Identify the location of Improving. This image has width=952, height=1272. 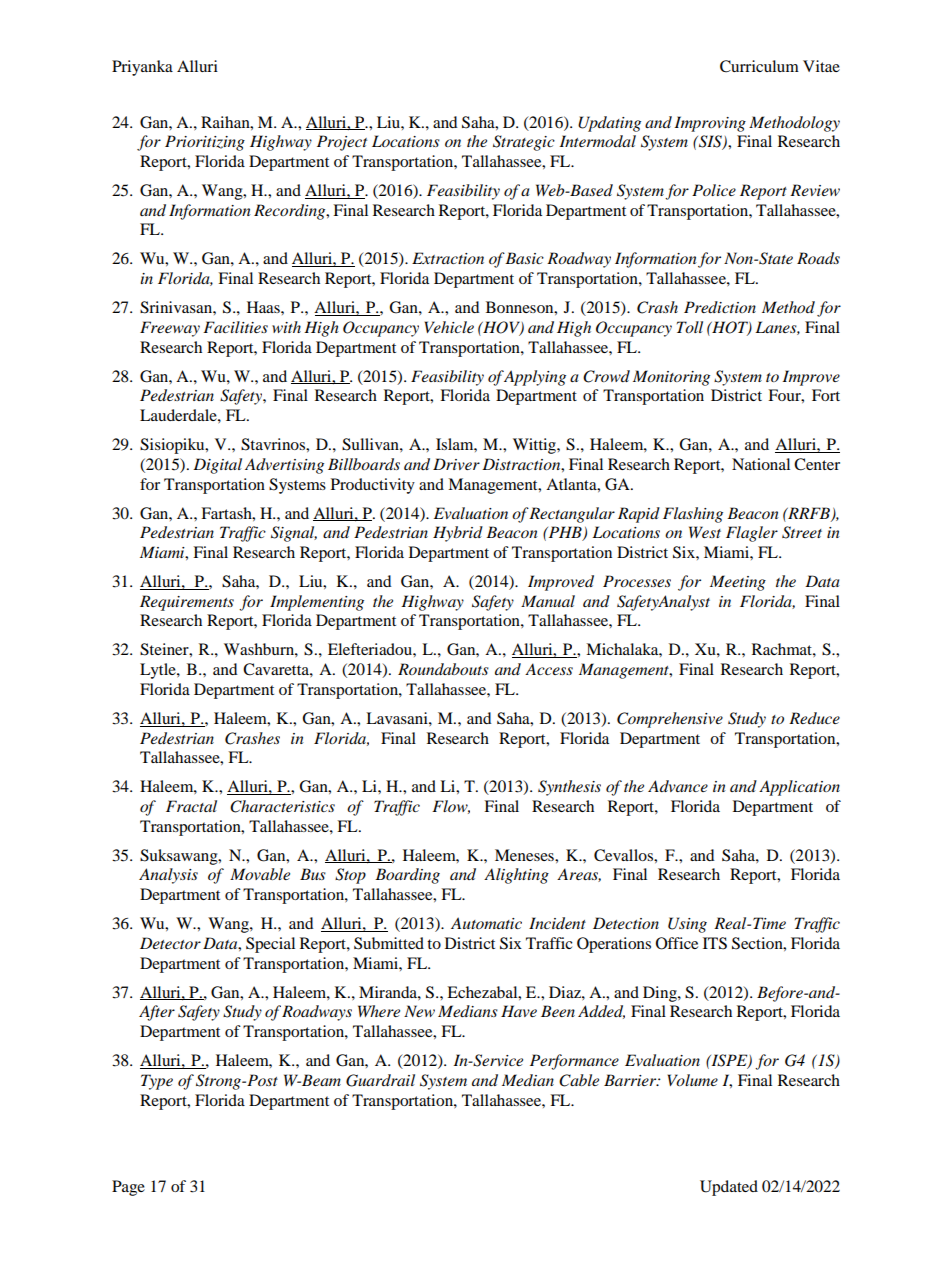
(710, 124).
